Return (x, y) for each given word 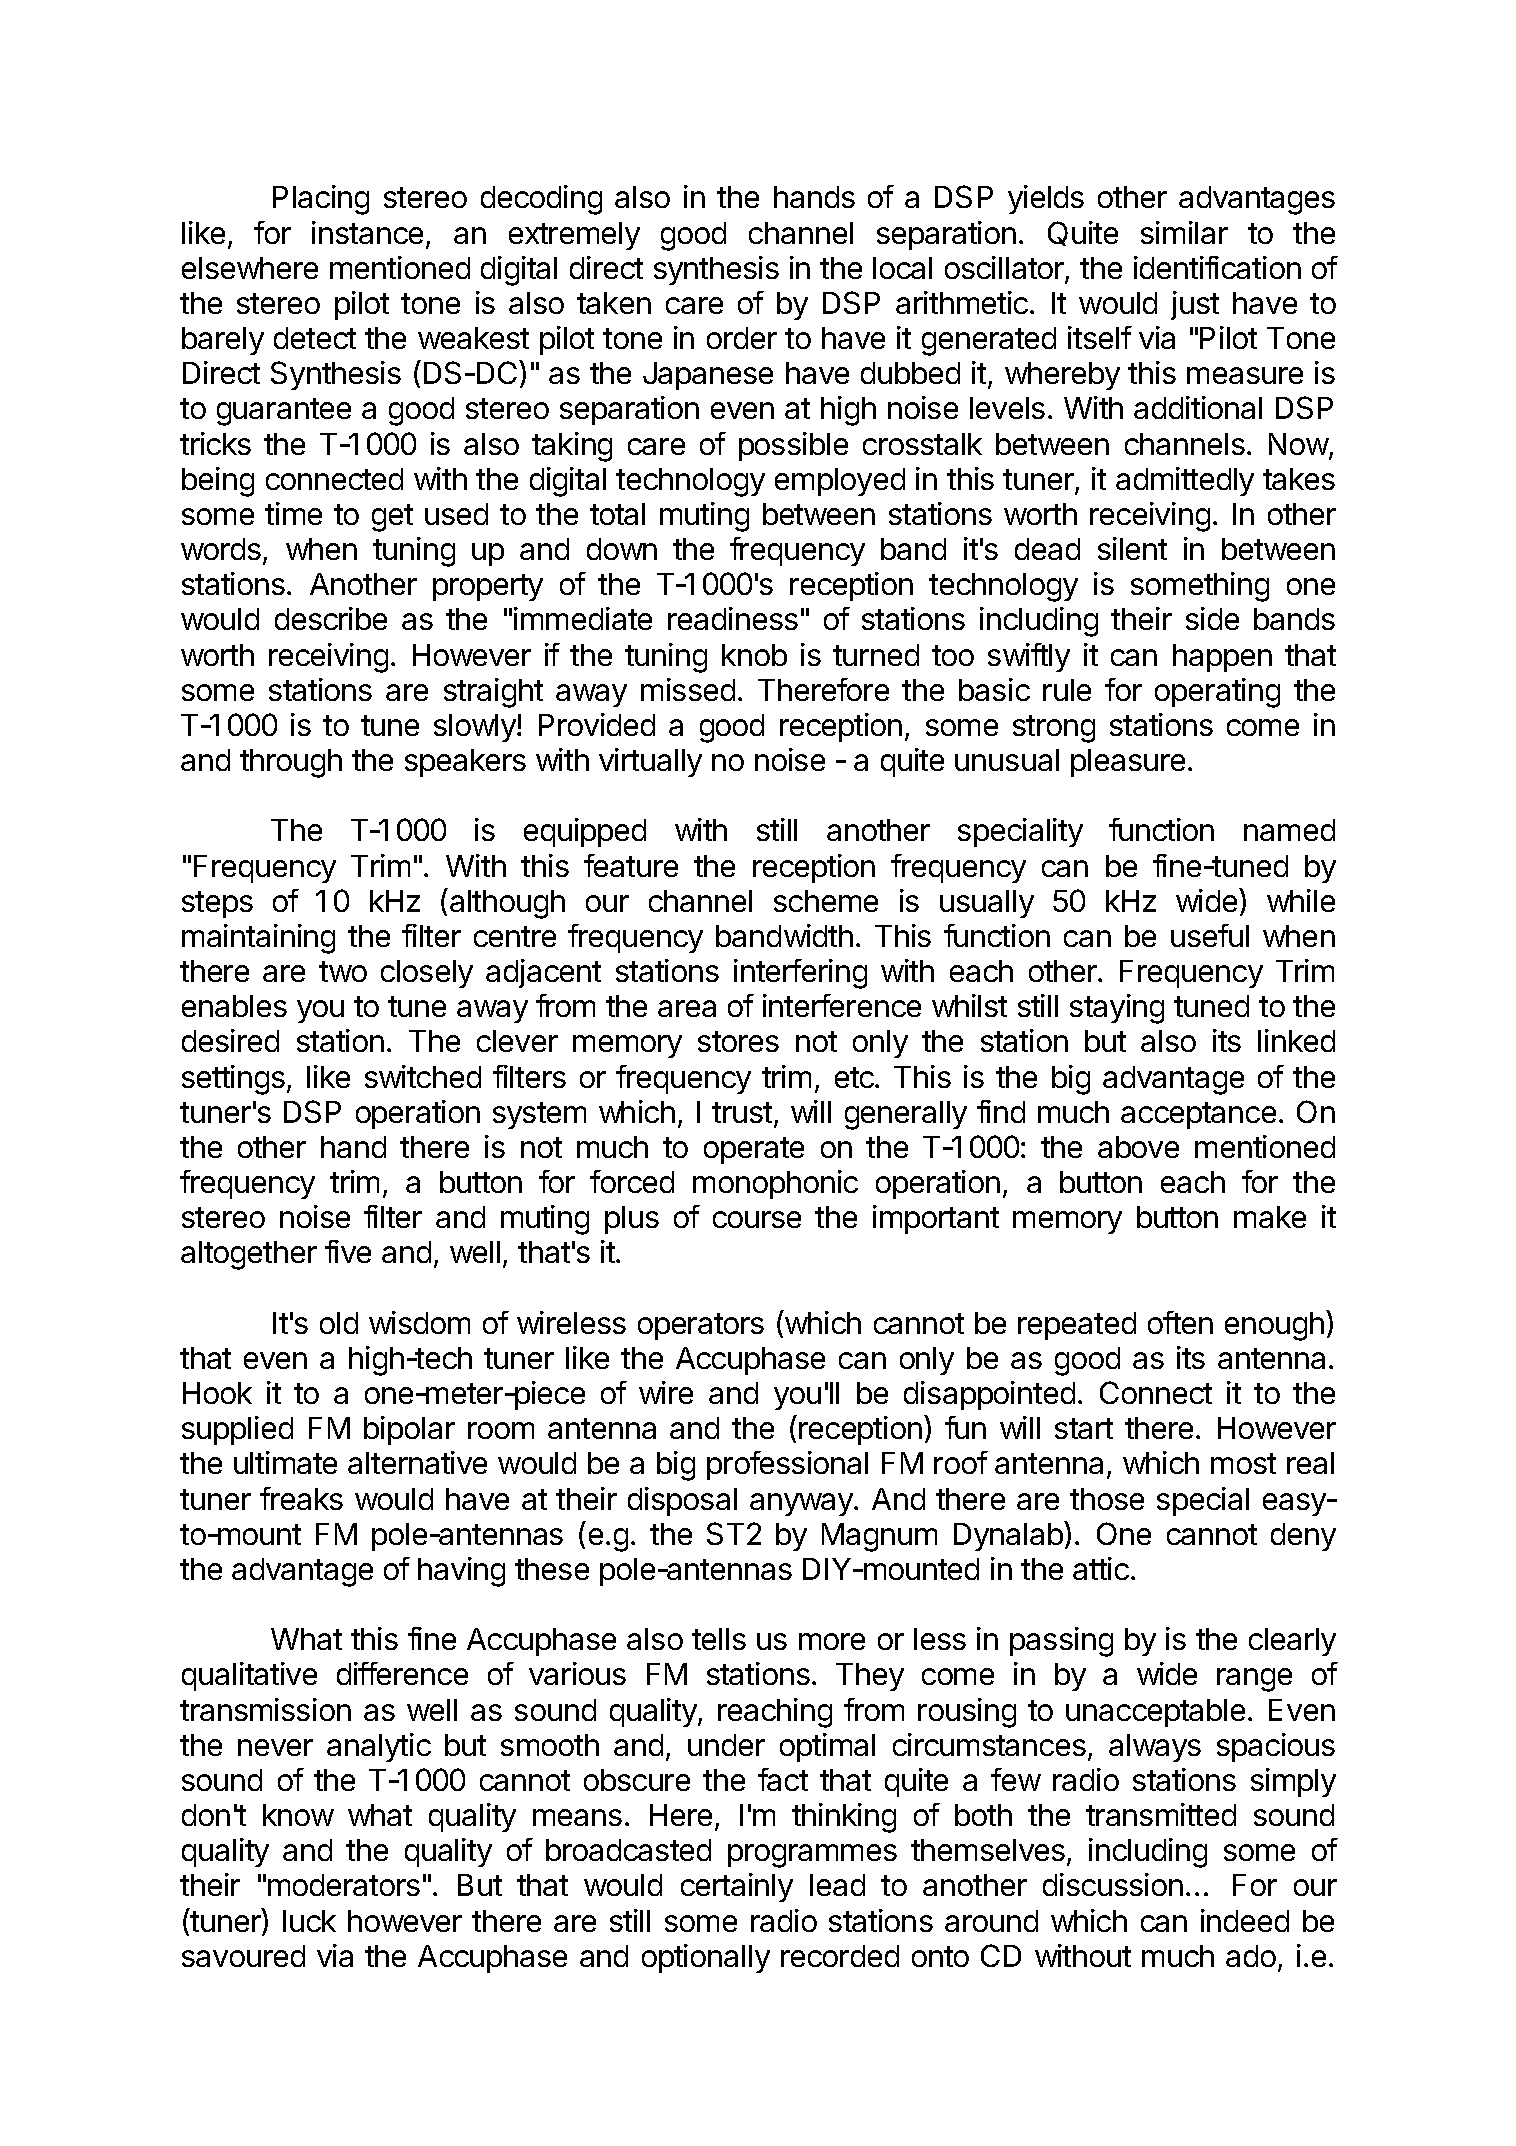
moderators (344, 1885)
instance (367, 232)
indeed (1245, 1920)
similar (1184, 232)
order (742, 338)
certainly (737, 1887)
